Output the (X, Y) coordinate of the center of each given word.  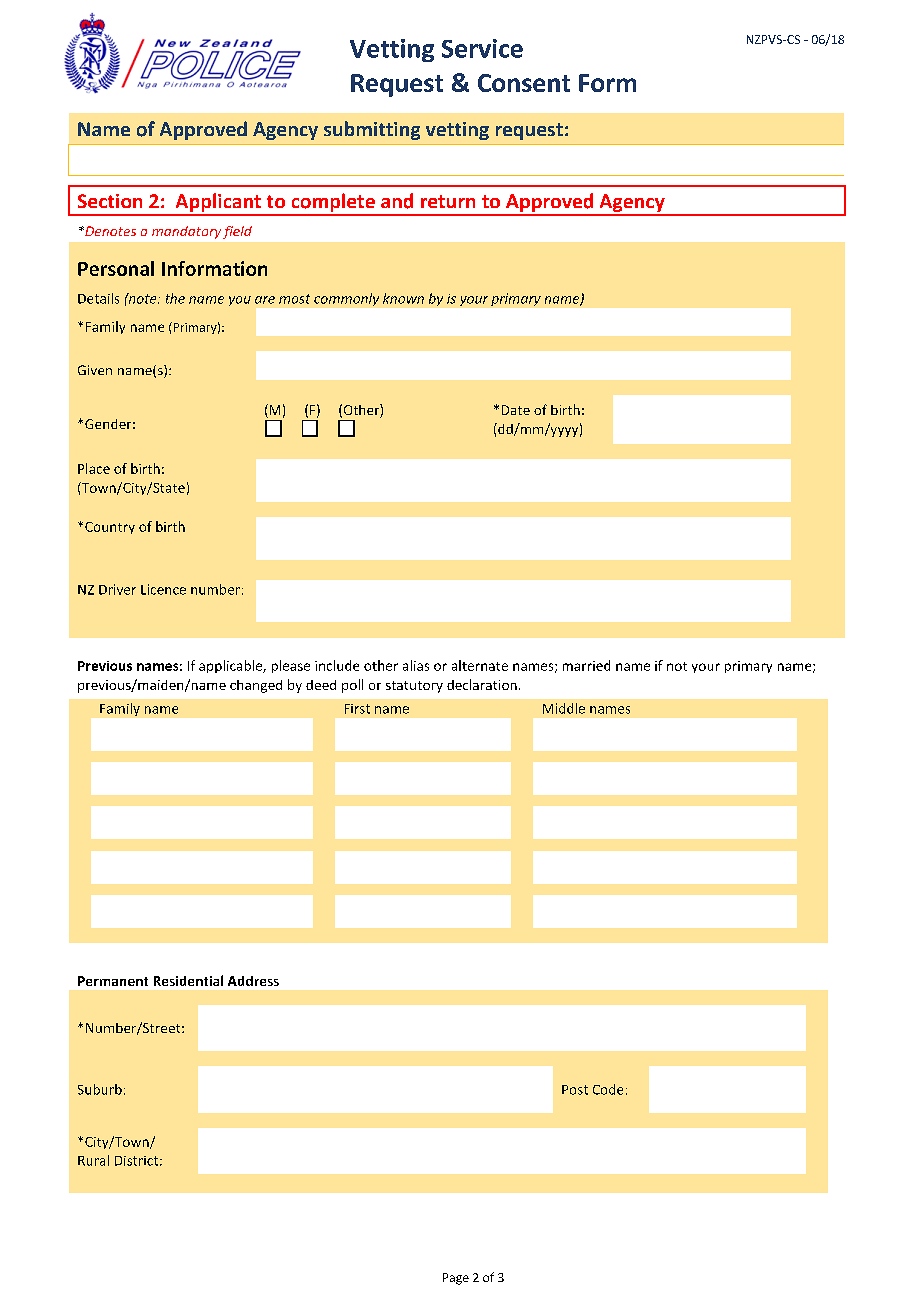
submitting (372, 130)
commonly (346, 299)
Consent (524, 83)
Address (253, 981)
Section (110, 201)
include (337, 665)
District (136, 1161)
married (586, 665)
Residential (188, 980)
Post (575, 1090)
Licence (163, 589)
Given (95, 370)
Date (516, 410)
